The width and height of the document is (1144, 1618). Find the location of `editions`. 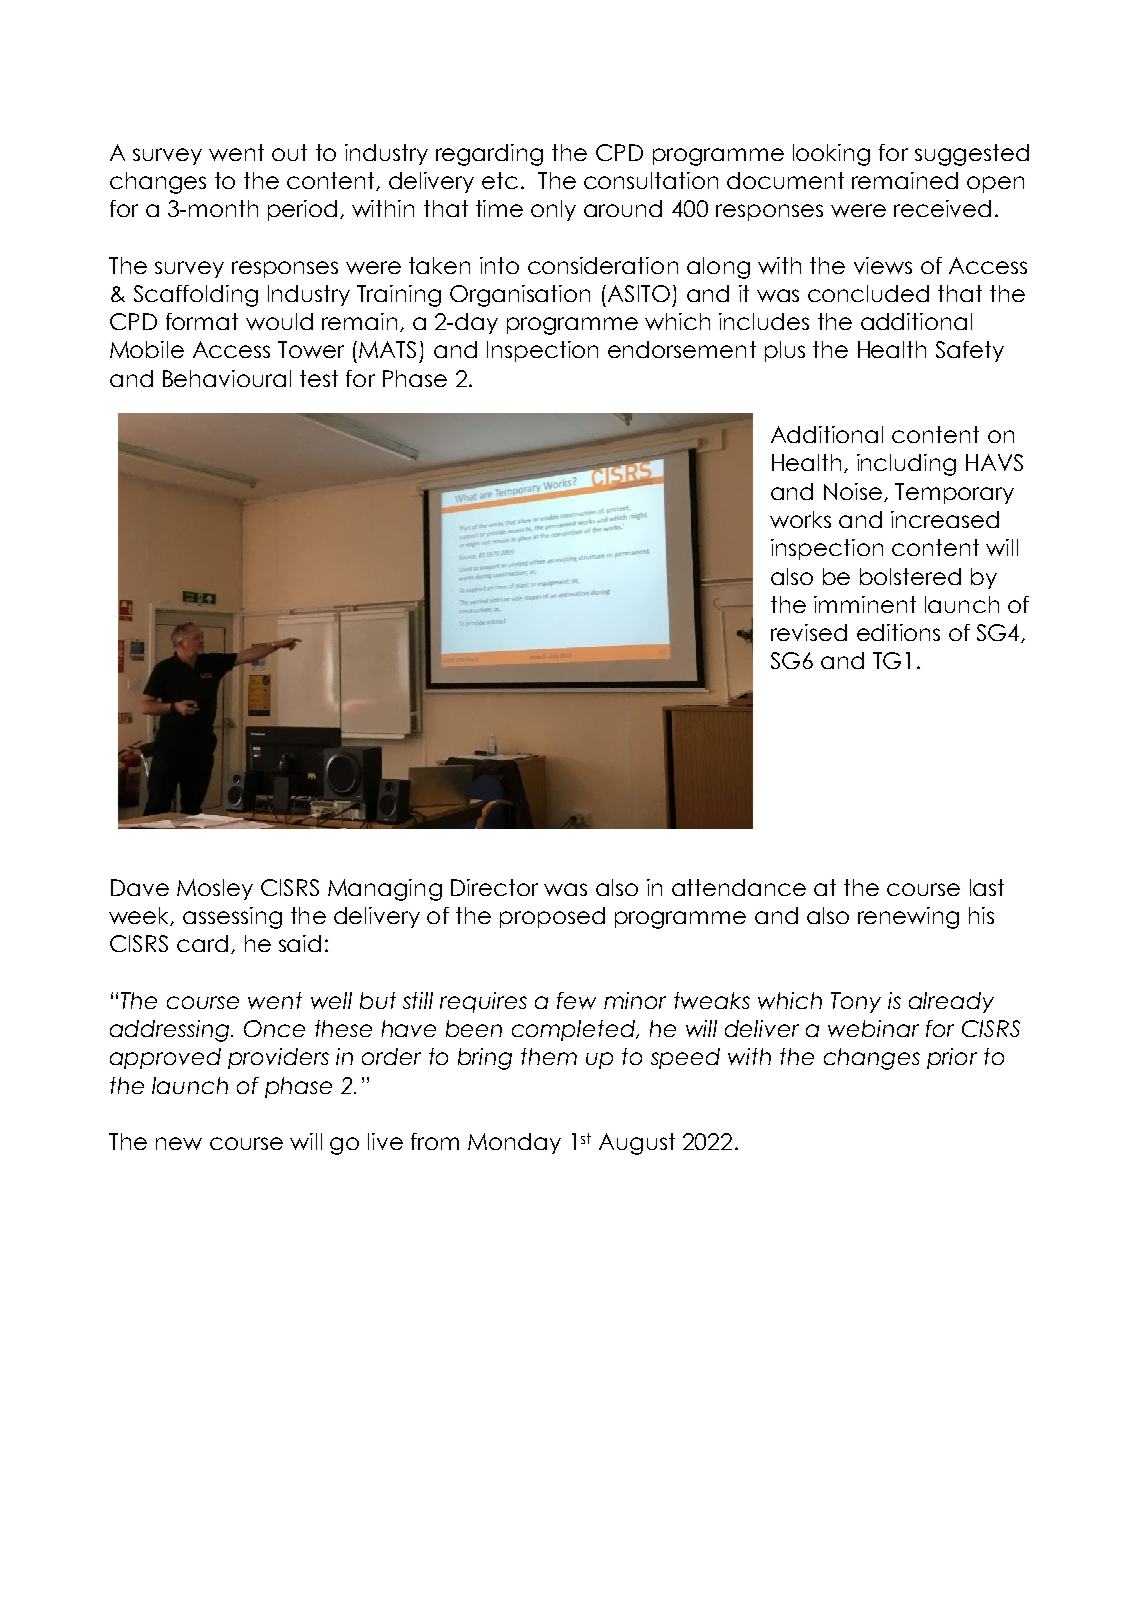

editions is located at coordinates (898, 632).
